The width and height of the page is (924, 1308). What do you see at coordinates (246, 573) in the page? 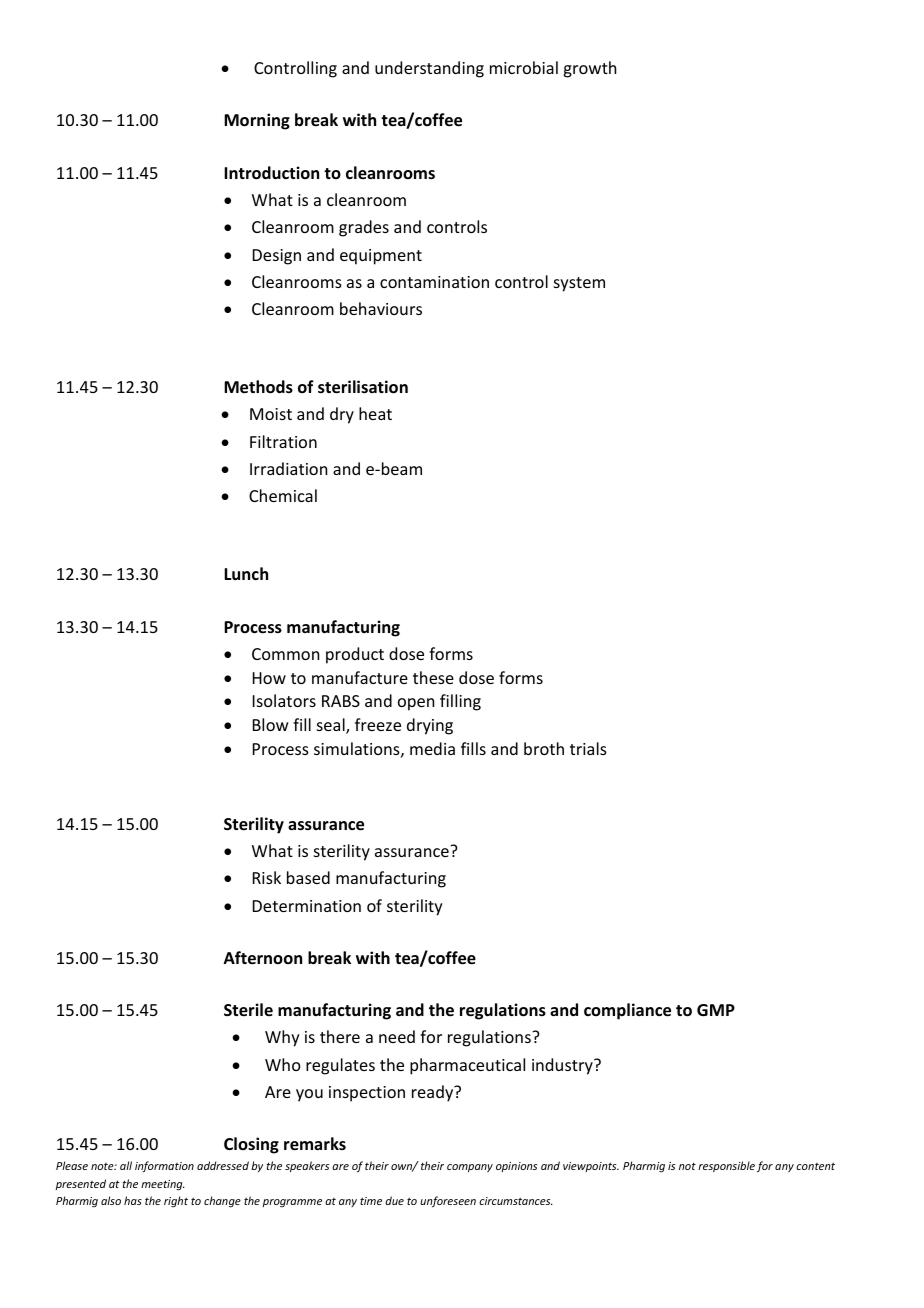
I see `Lunch` at bounding box center [246, 573].
